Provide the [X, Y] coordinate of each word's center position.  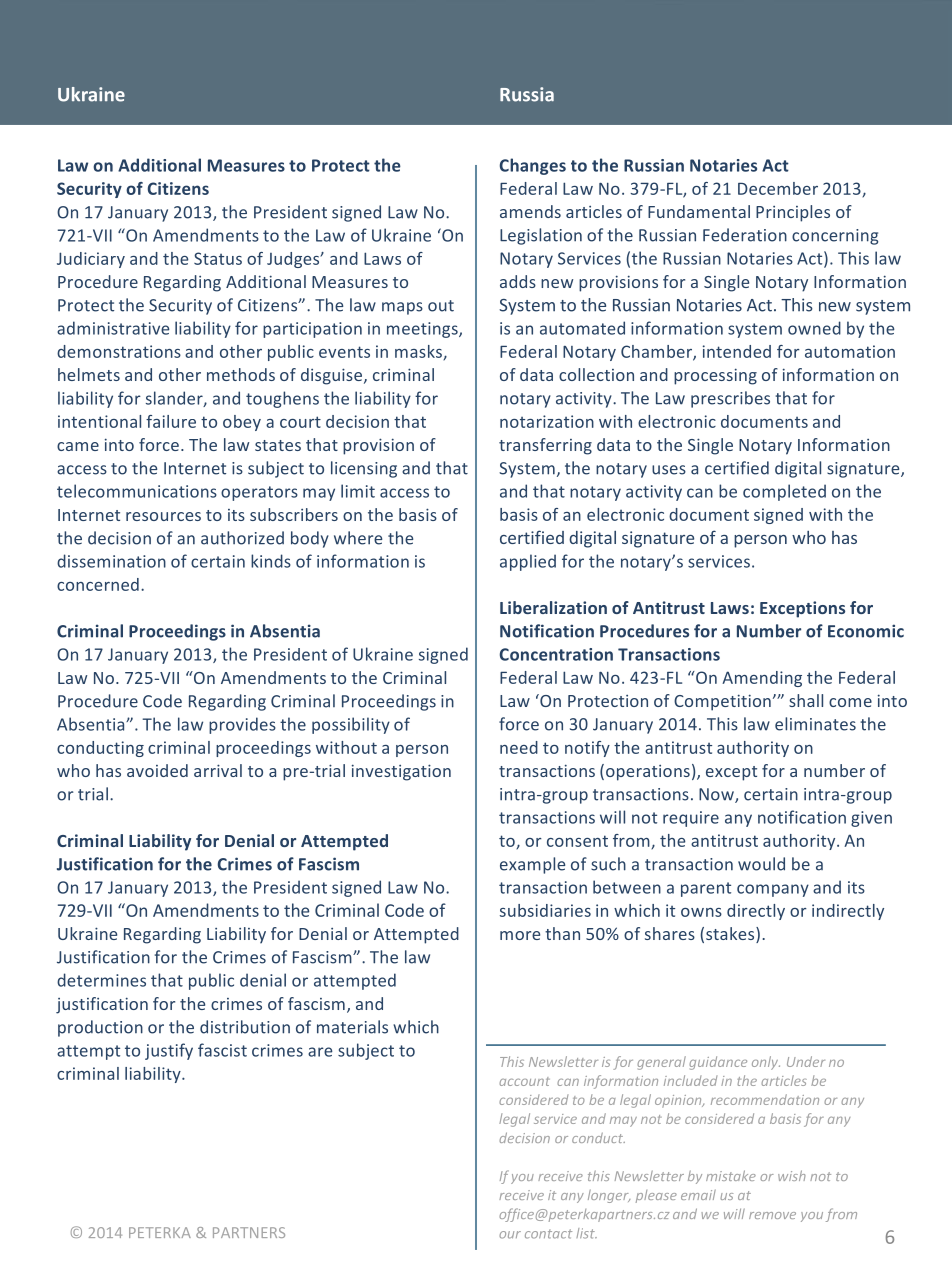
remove [772, 1215]
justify [169, 1051]
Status [218, 258]
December [778, 188]
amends [530, 211]
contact [548, 1234]
